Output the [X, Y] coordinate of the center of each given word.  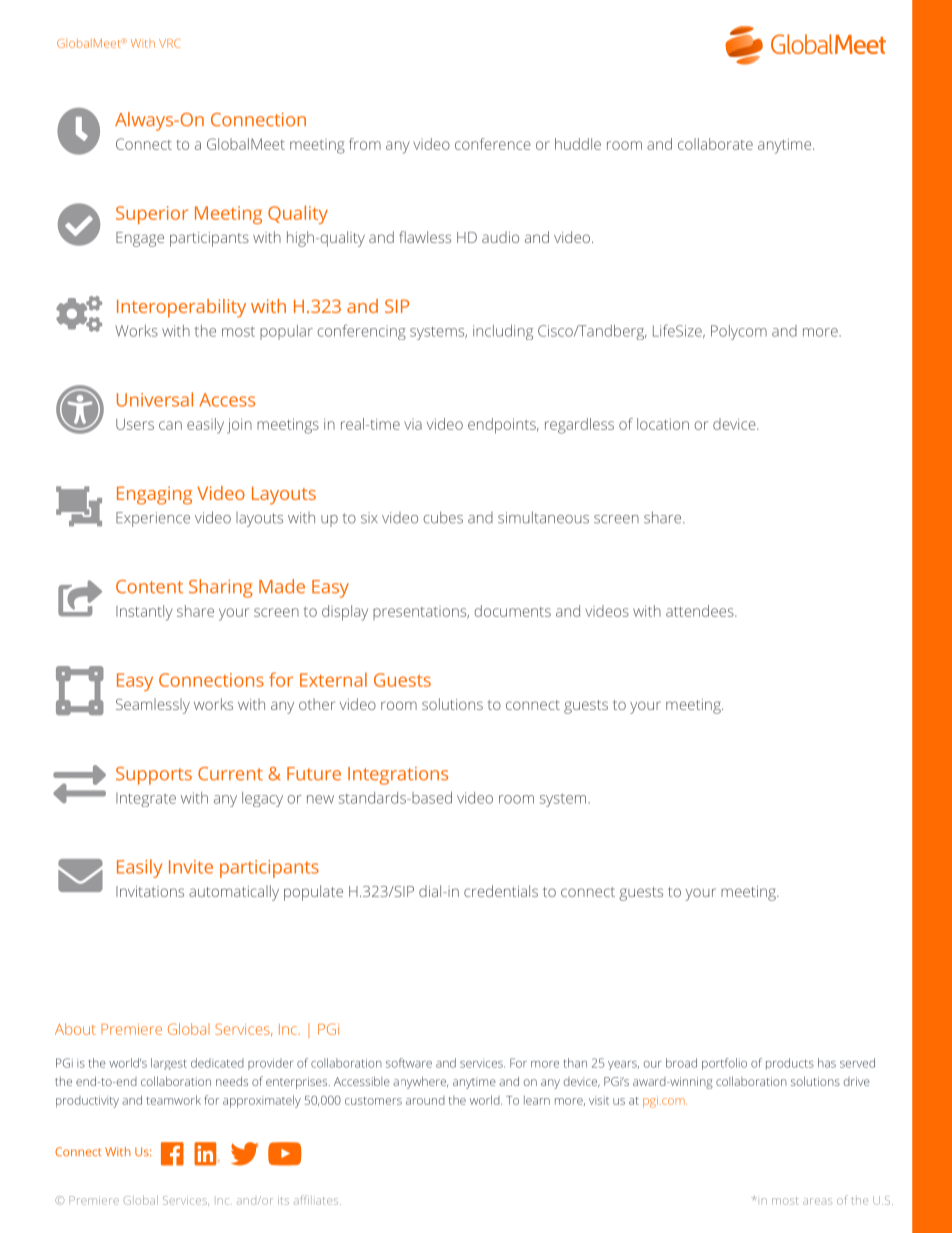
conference [493, 144]
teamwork [173, 1100]
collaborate [715, 144]
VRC [170, 43]
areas [817, 1201]
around [425, 1100]
